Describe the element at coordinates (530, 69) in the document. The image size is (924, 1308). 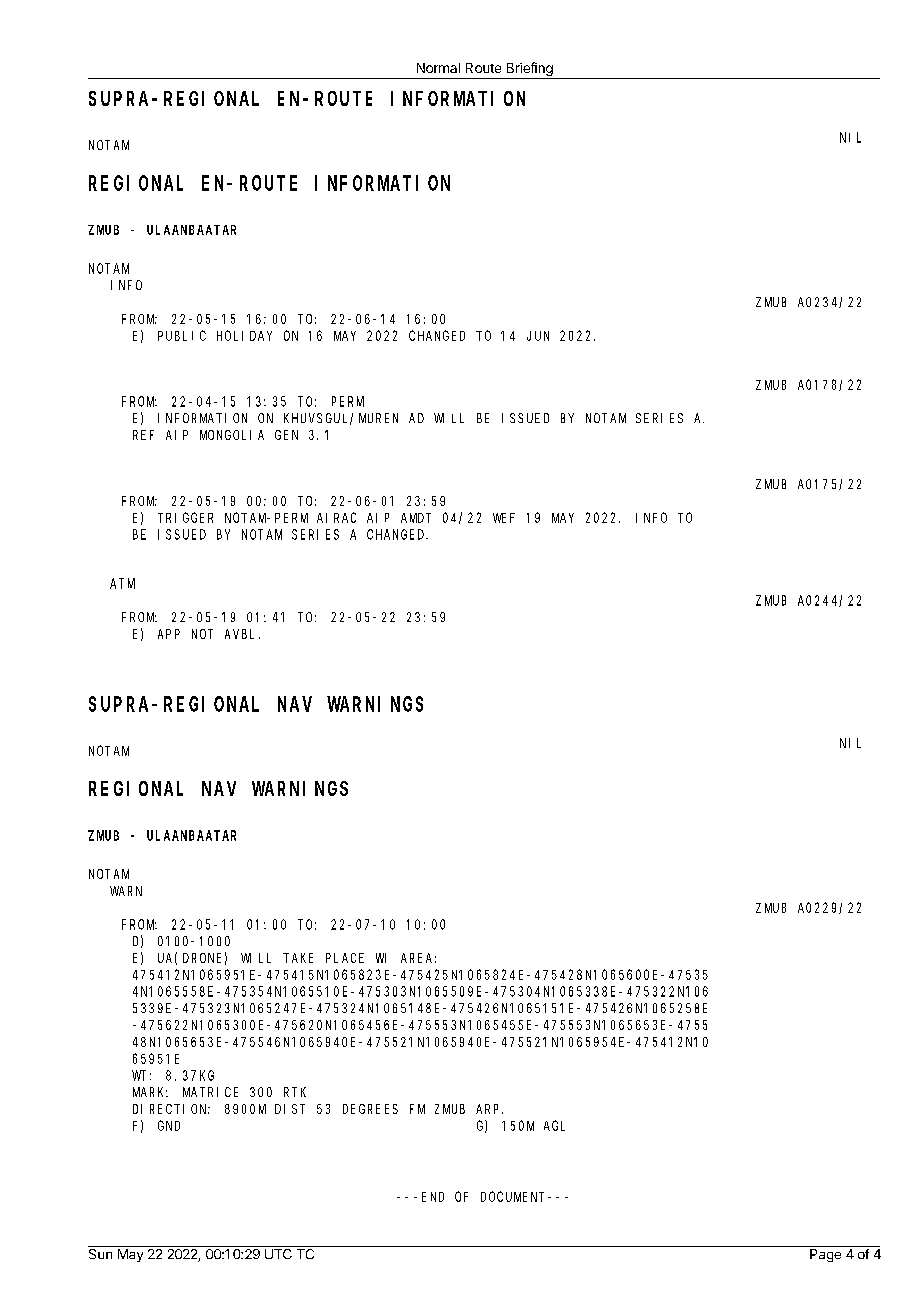
I see `Briefing` at that location.
